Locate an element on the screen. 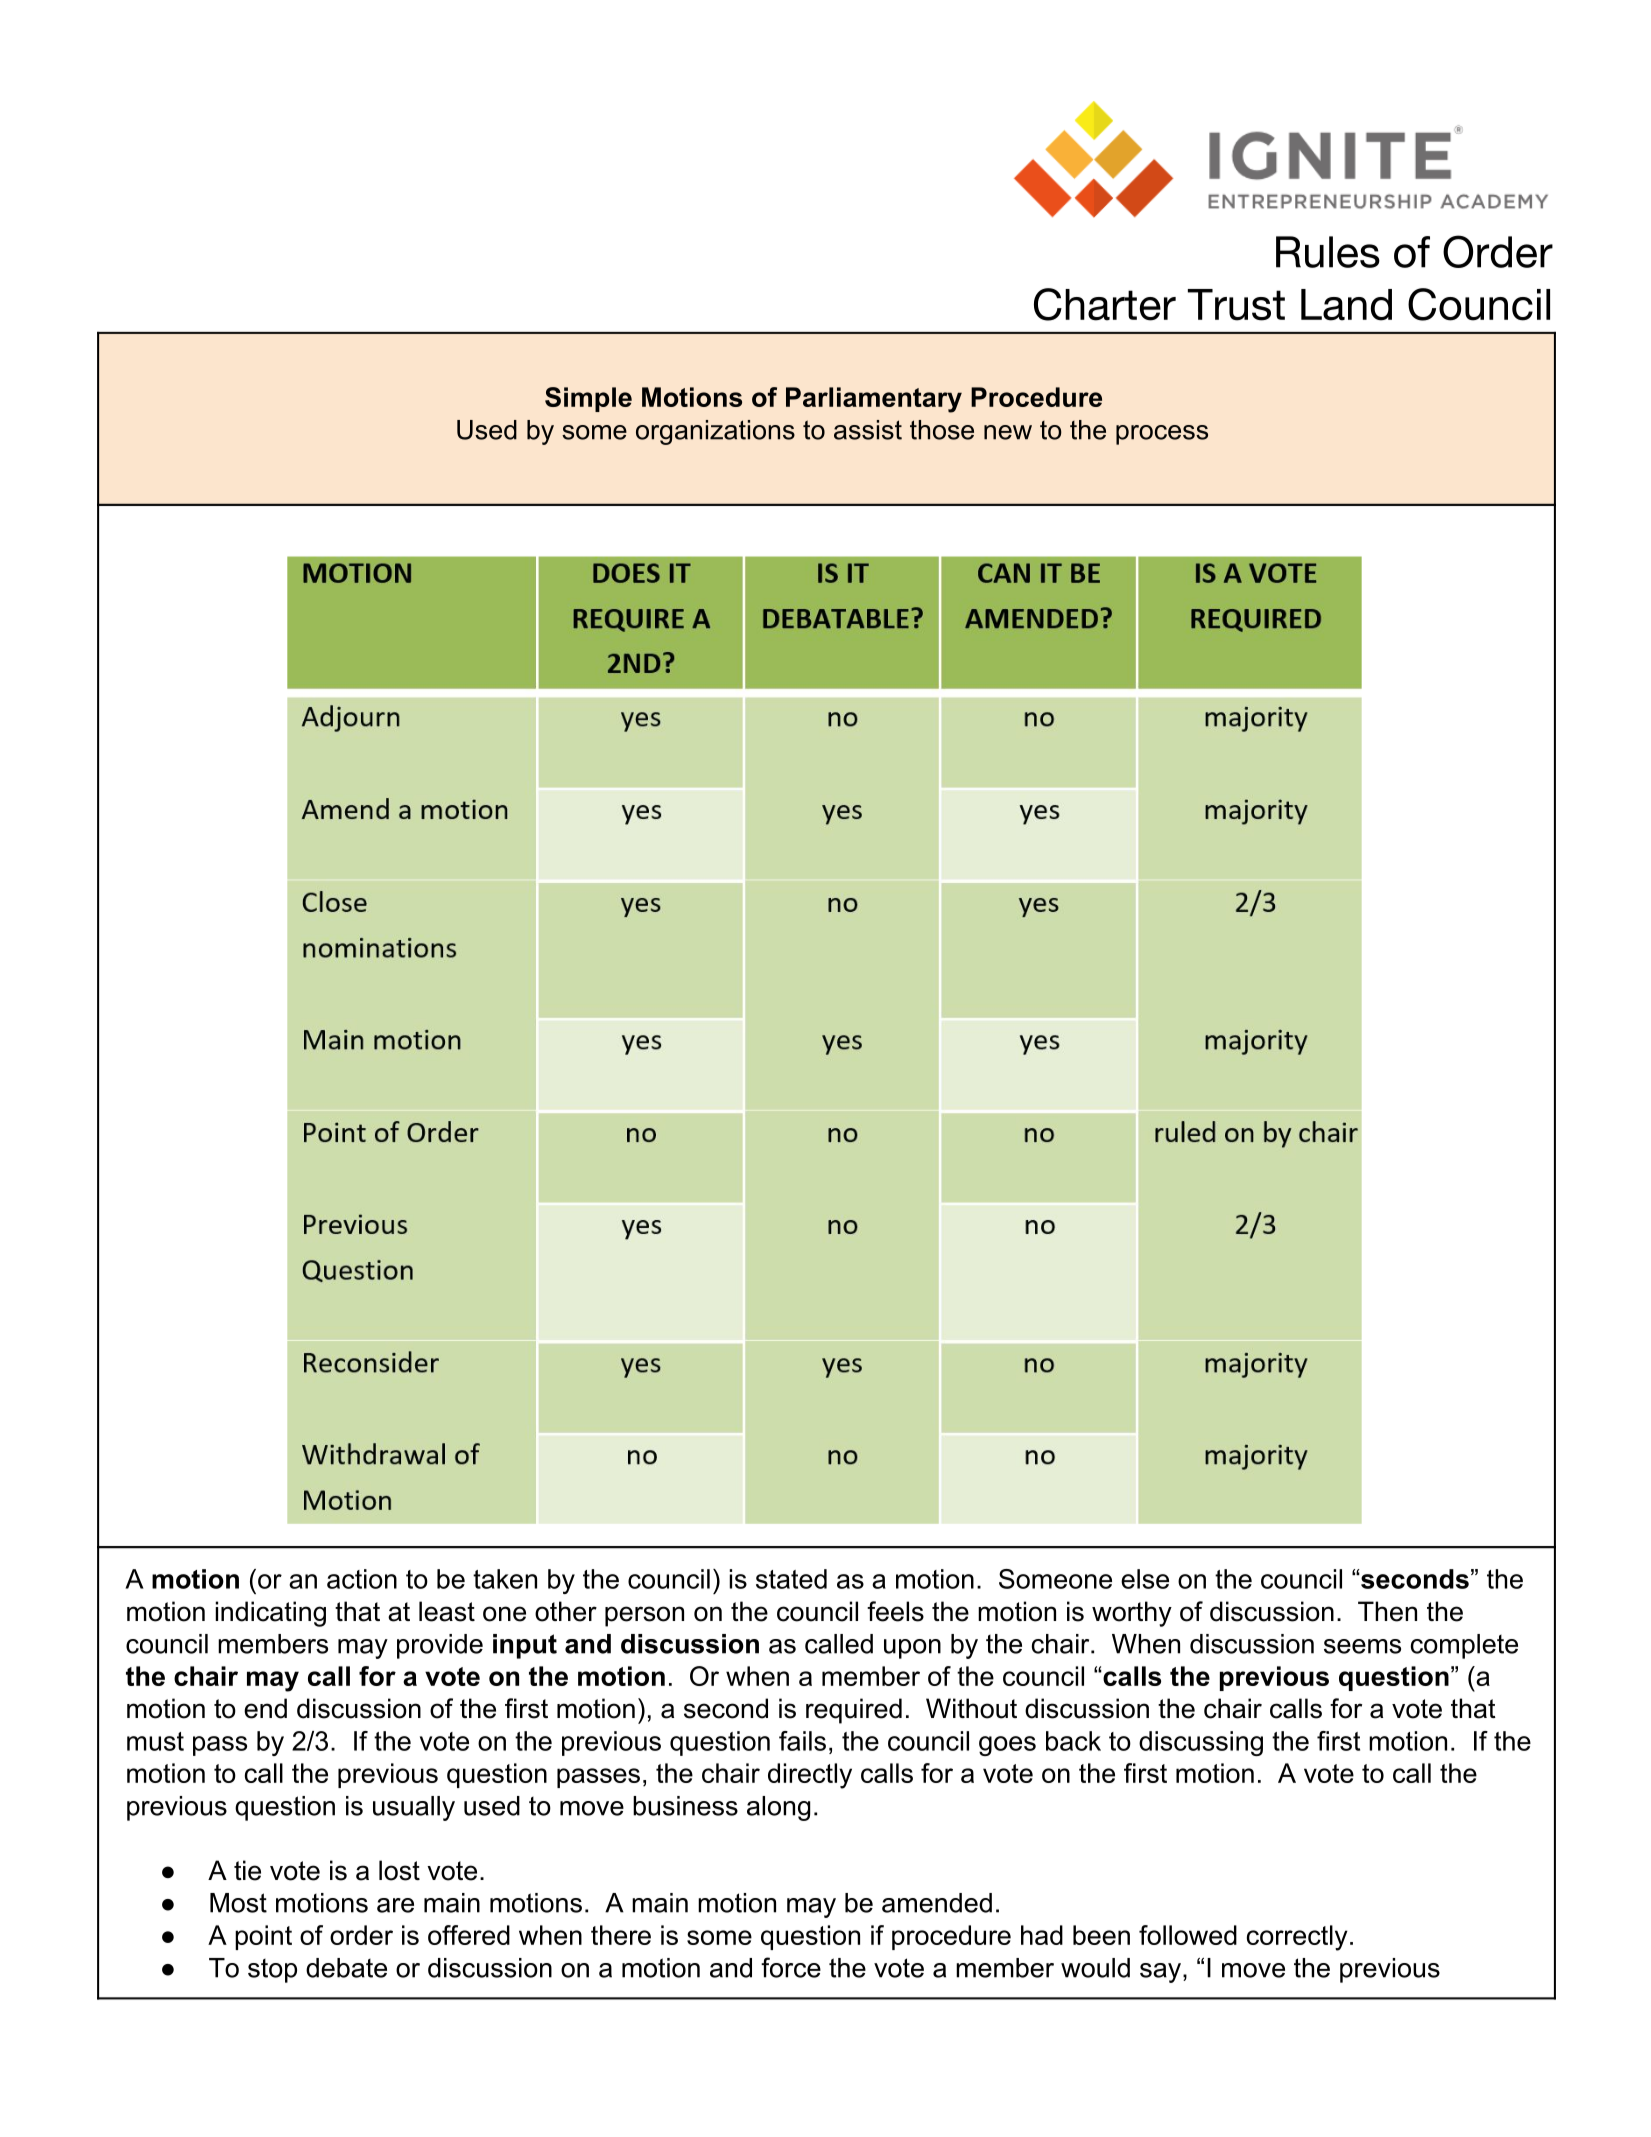 This screenshot has height=2137, width=1651. action is located at coordinates (362, 1579).
